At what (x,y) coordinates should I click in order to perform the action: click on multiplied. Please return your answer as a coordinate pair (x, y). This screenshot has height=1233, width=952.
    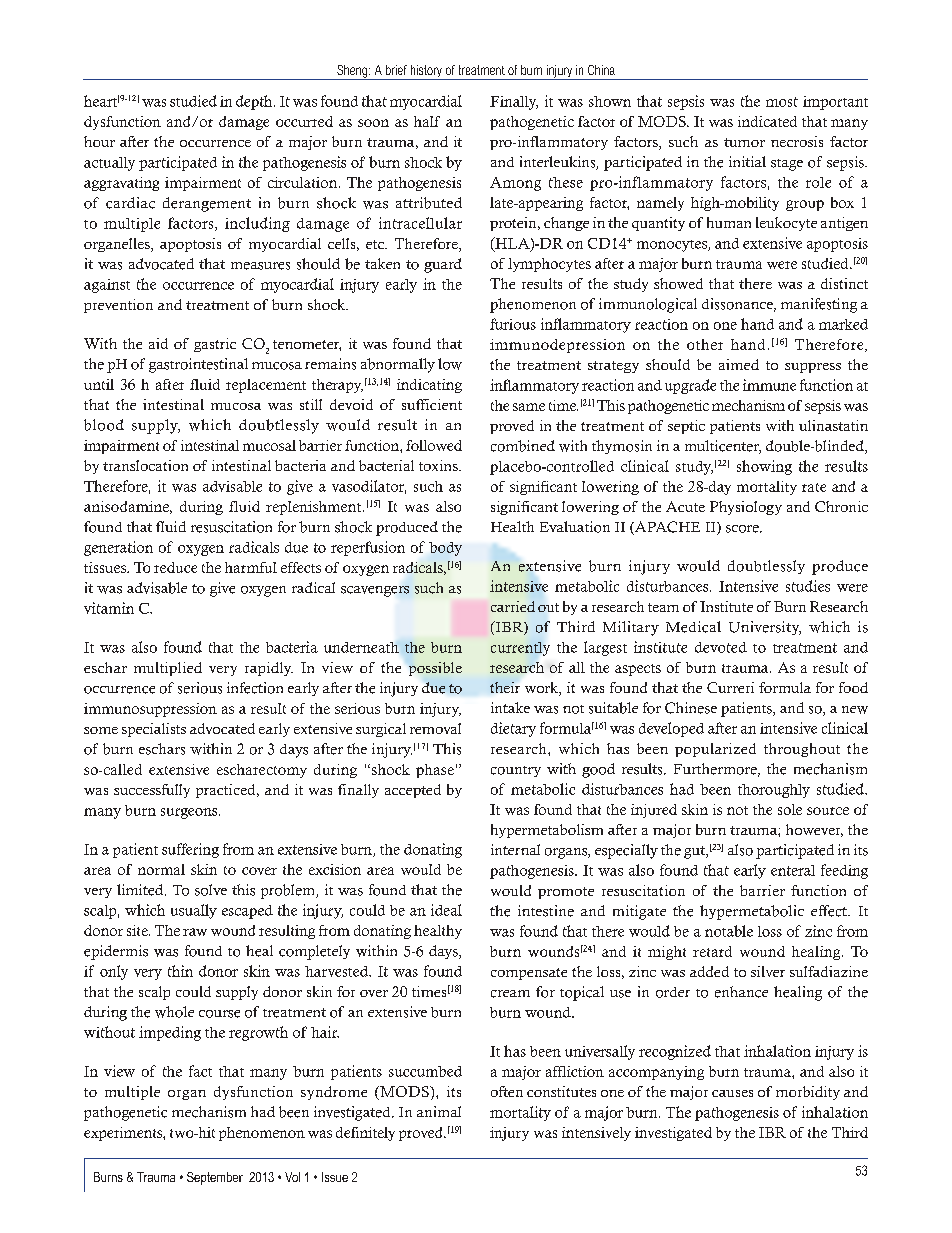
    Looking at the image, I should click on (168, 669).
